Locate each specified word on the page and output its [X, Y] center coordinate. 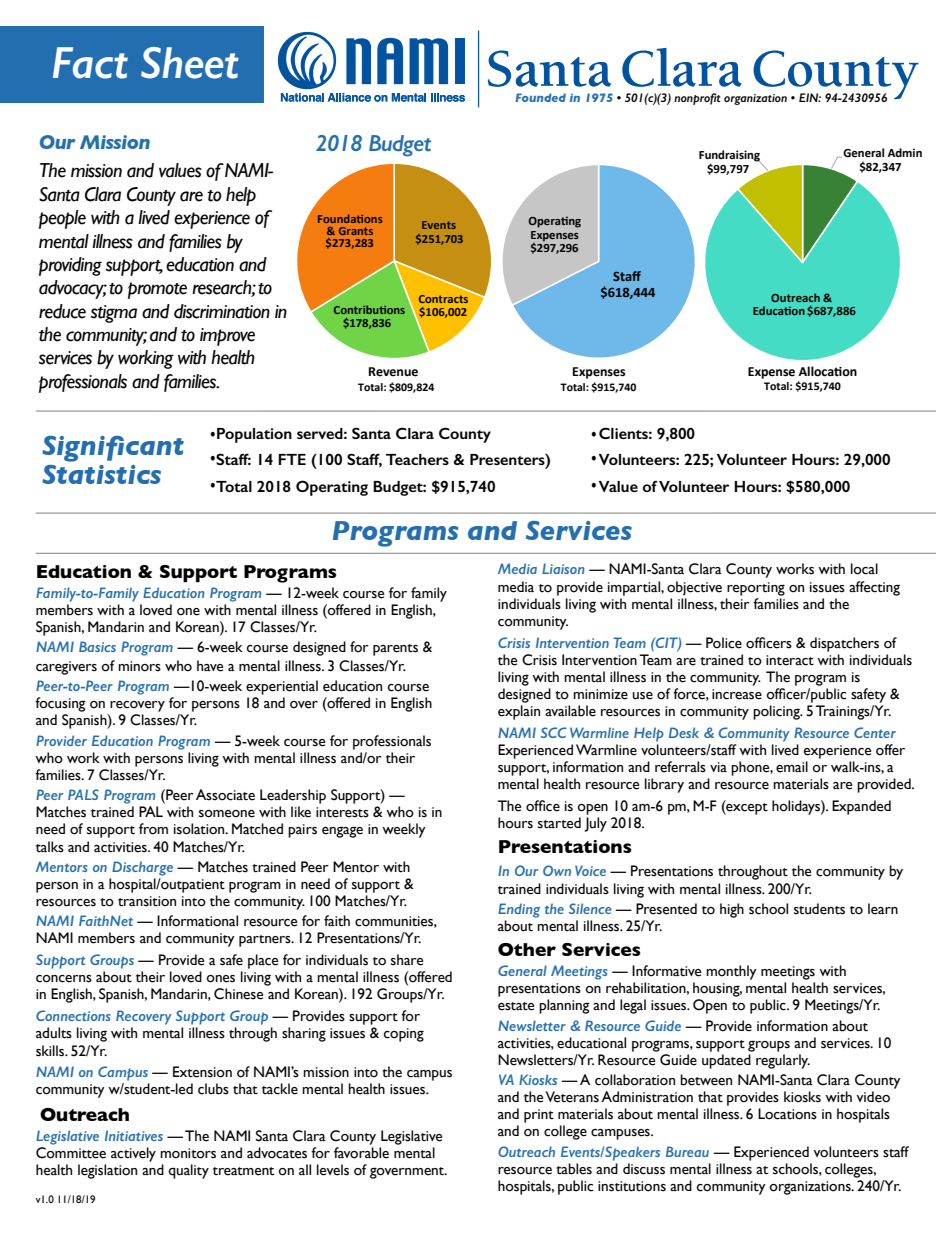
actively [133, 1154]
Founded [540, 97]
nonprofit [697, 99]
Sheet [190, 63]
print [539, 1116]
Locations [787, 1114]
